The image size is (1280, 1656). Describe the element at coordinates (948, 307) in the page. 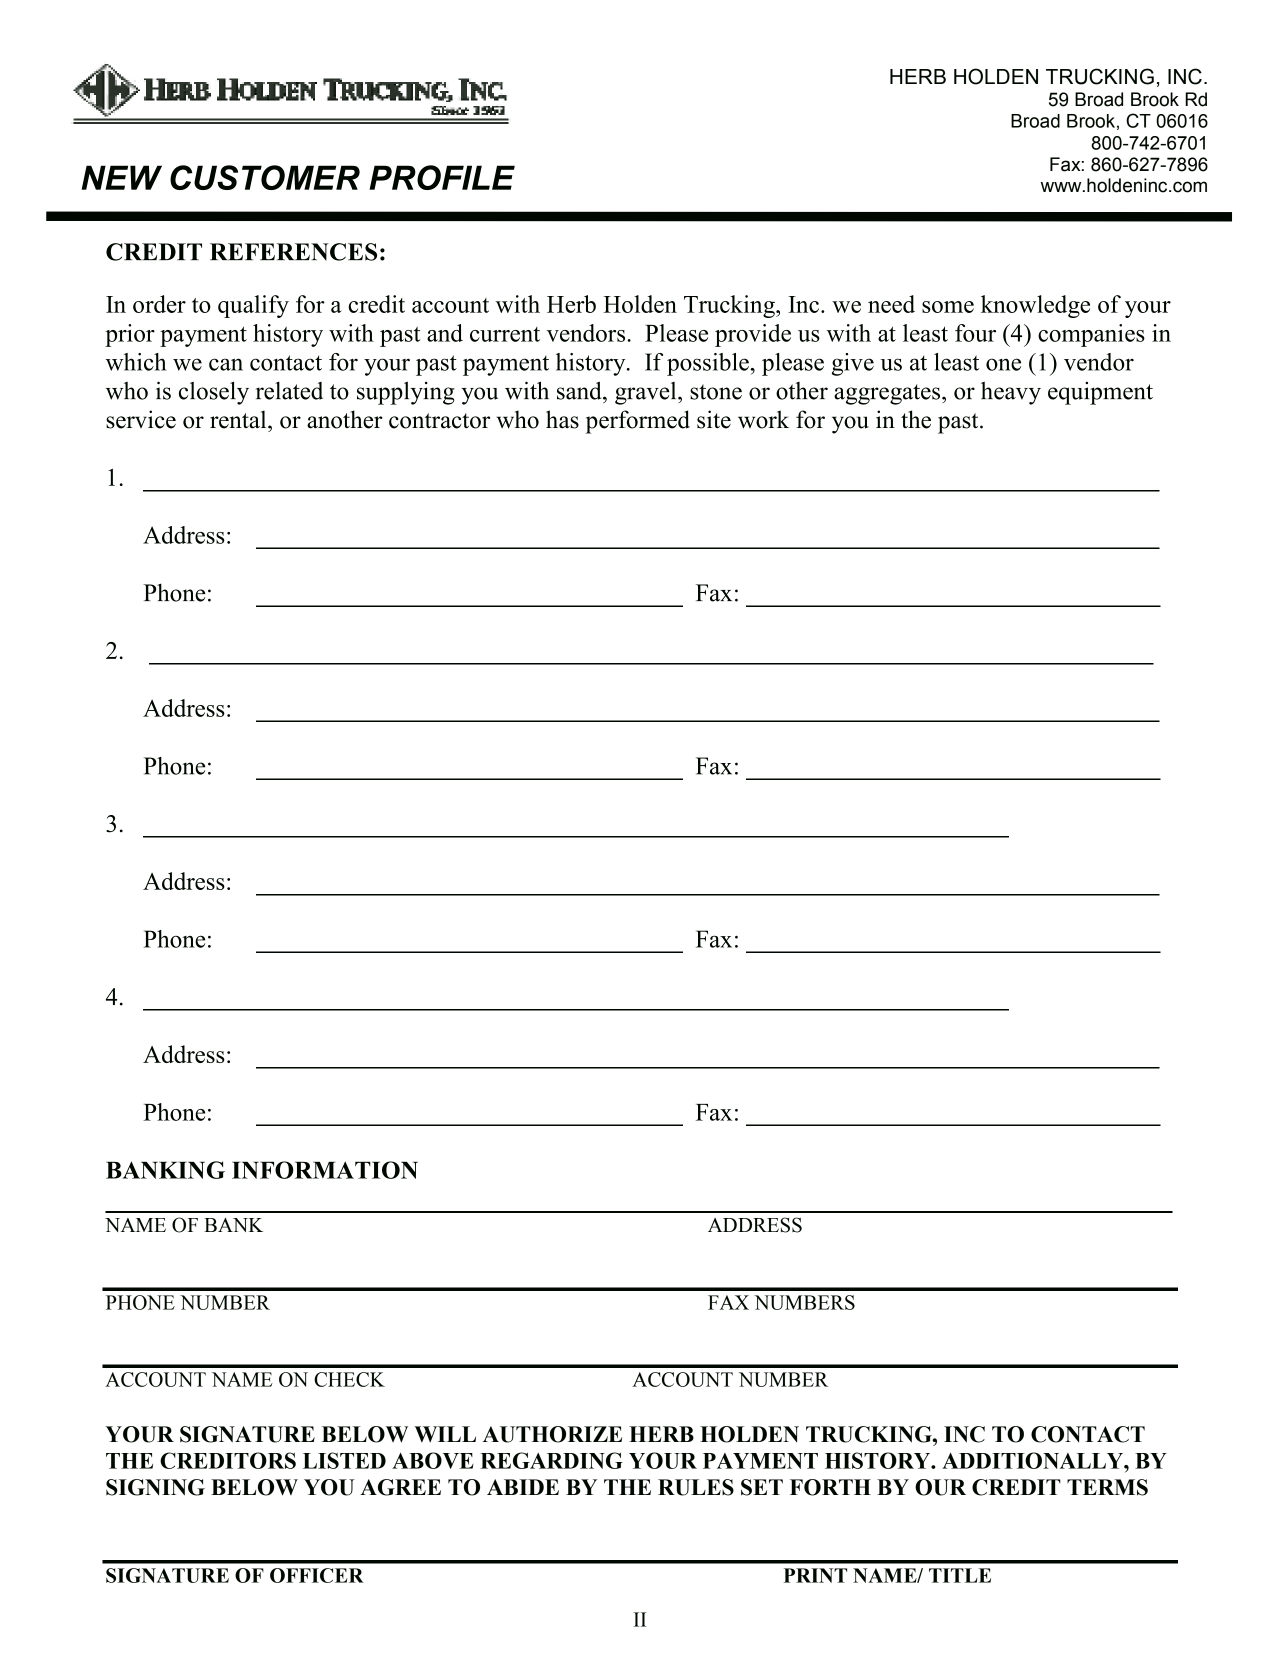

I see `some` at that location.
